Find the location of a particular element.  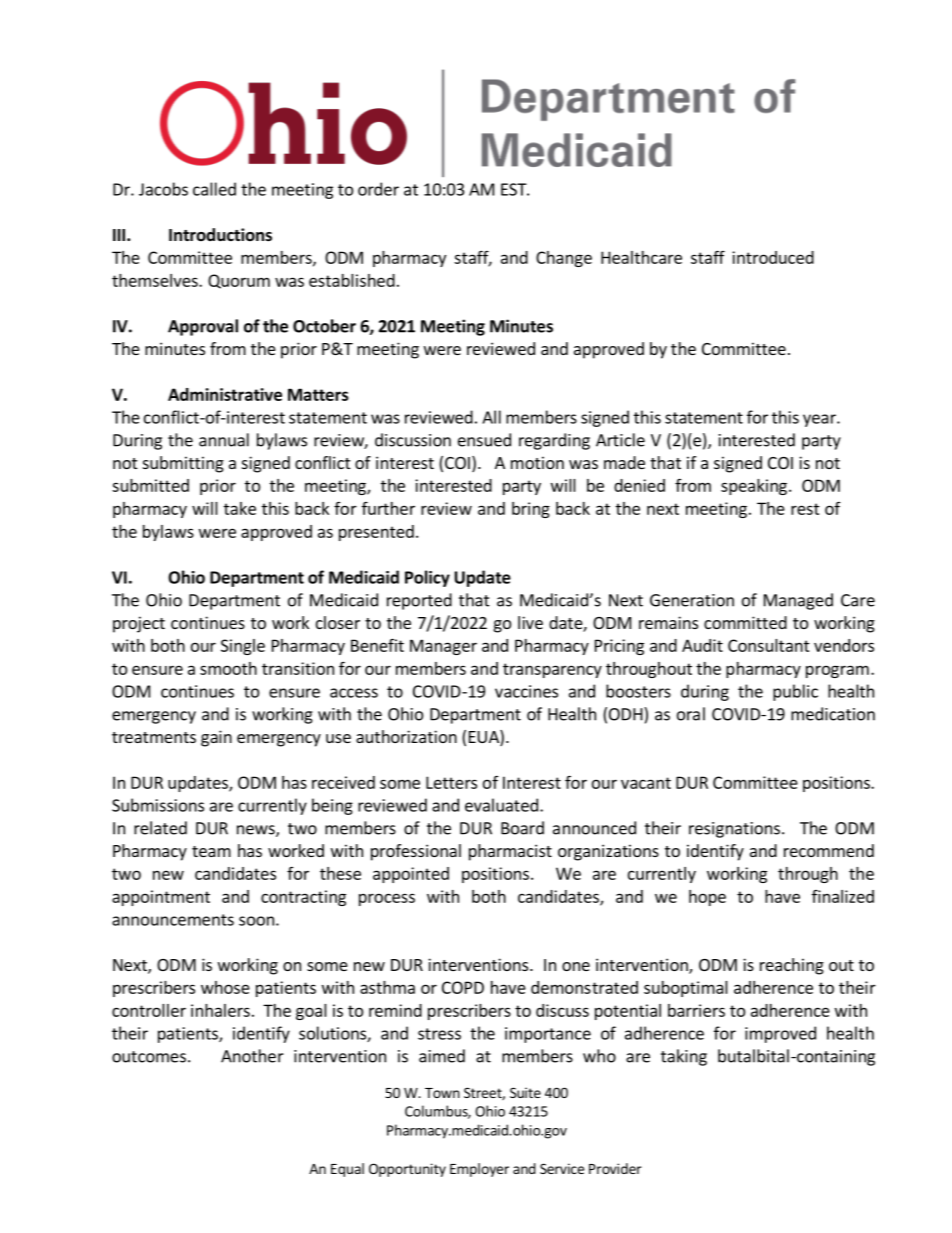

Another is located at coordinates (252, 1056).
